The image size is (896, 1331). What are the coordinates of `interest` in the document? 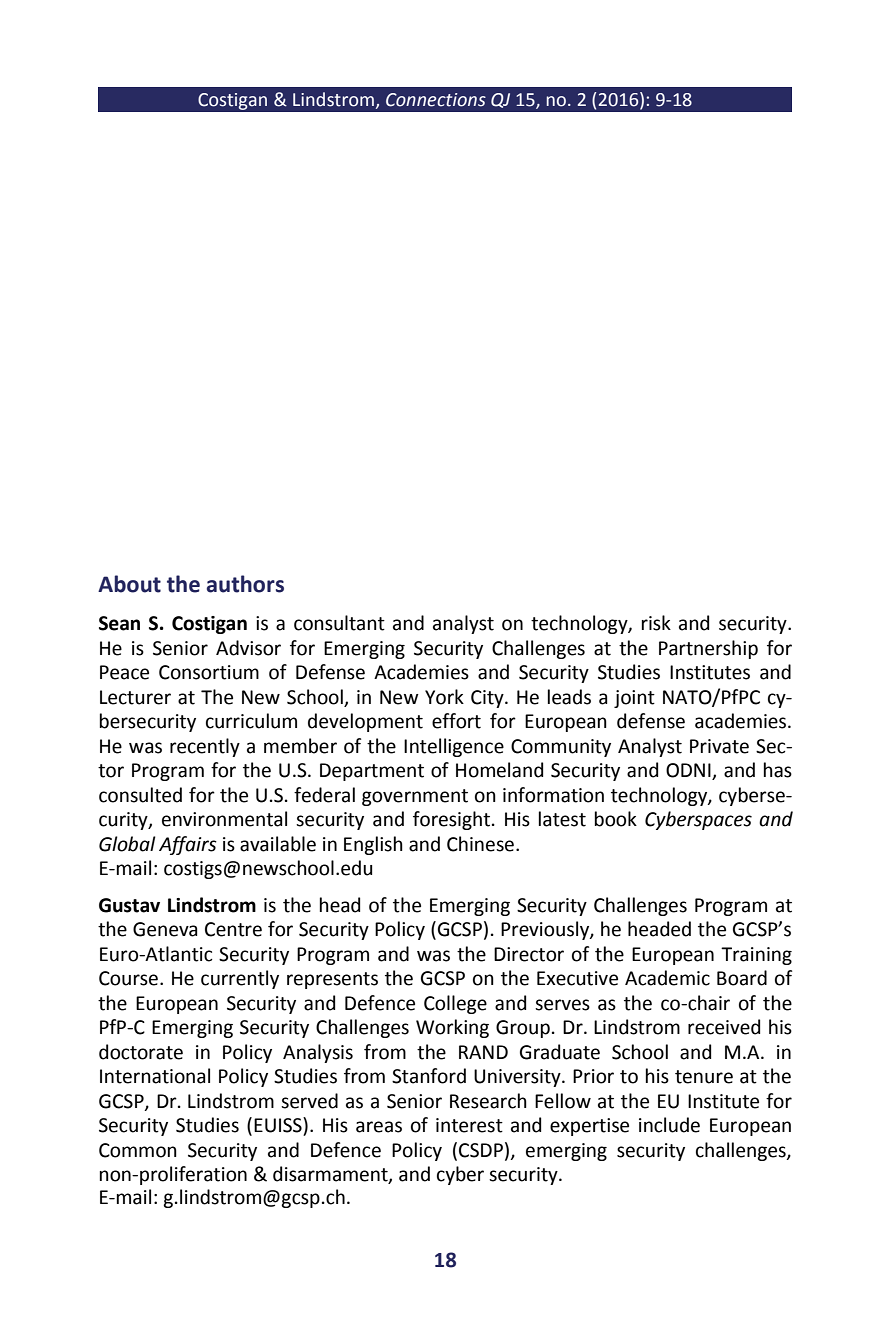 It's located at (469, 1125).
